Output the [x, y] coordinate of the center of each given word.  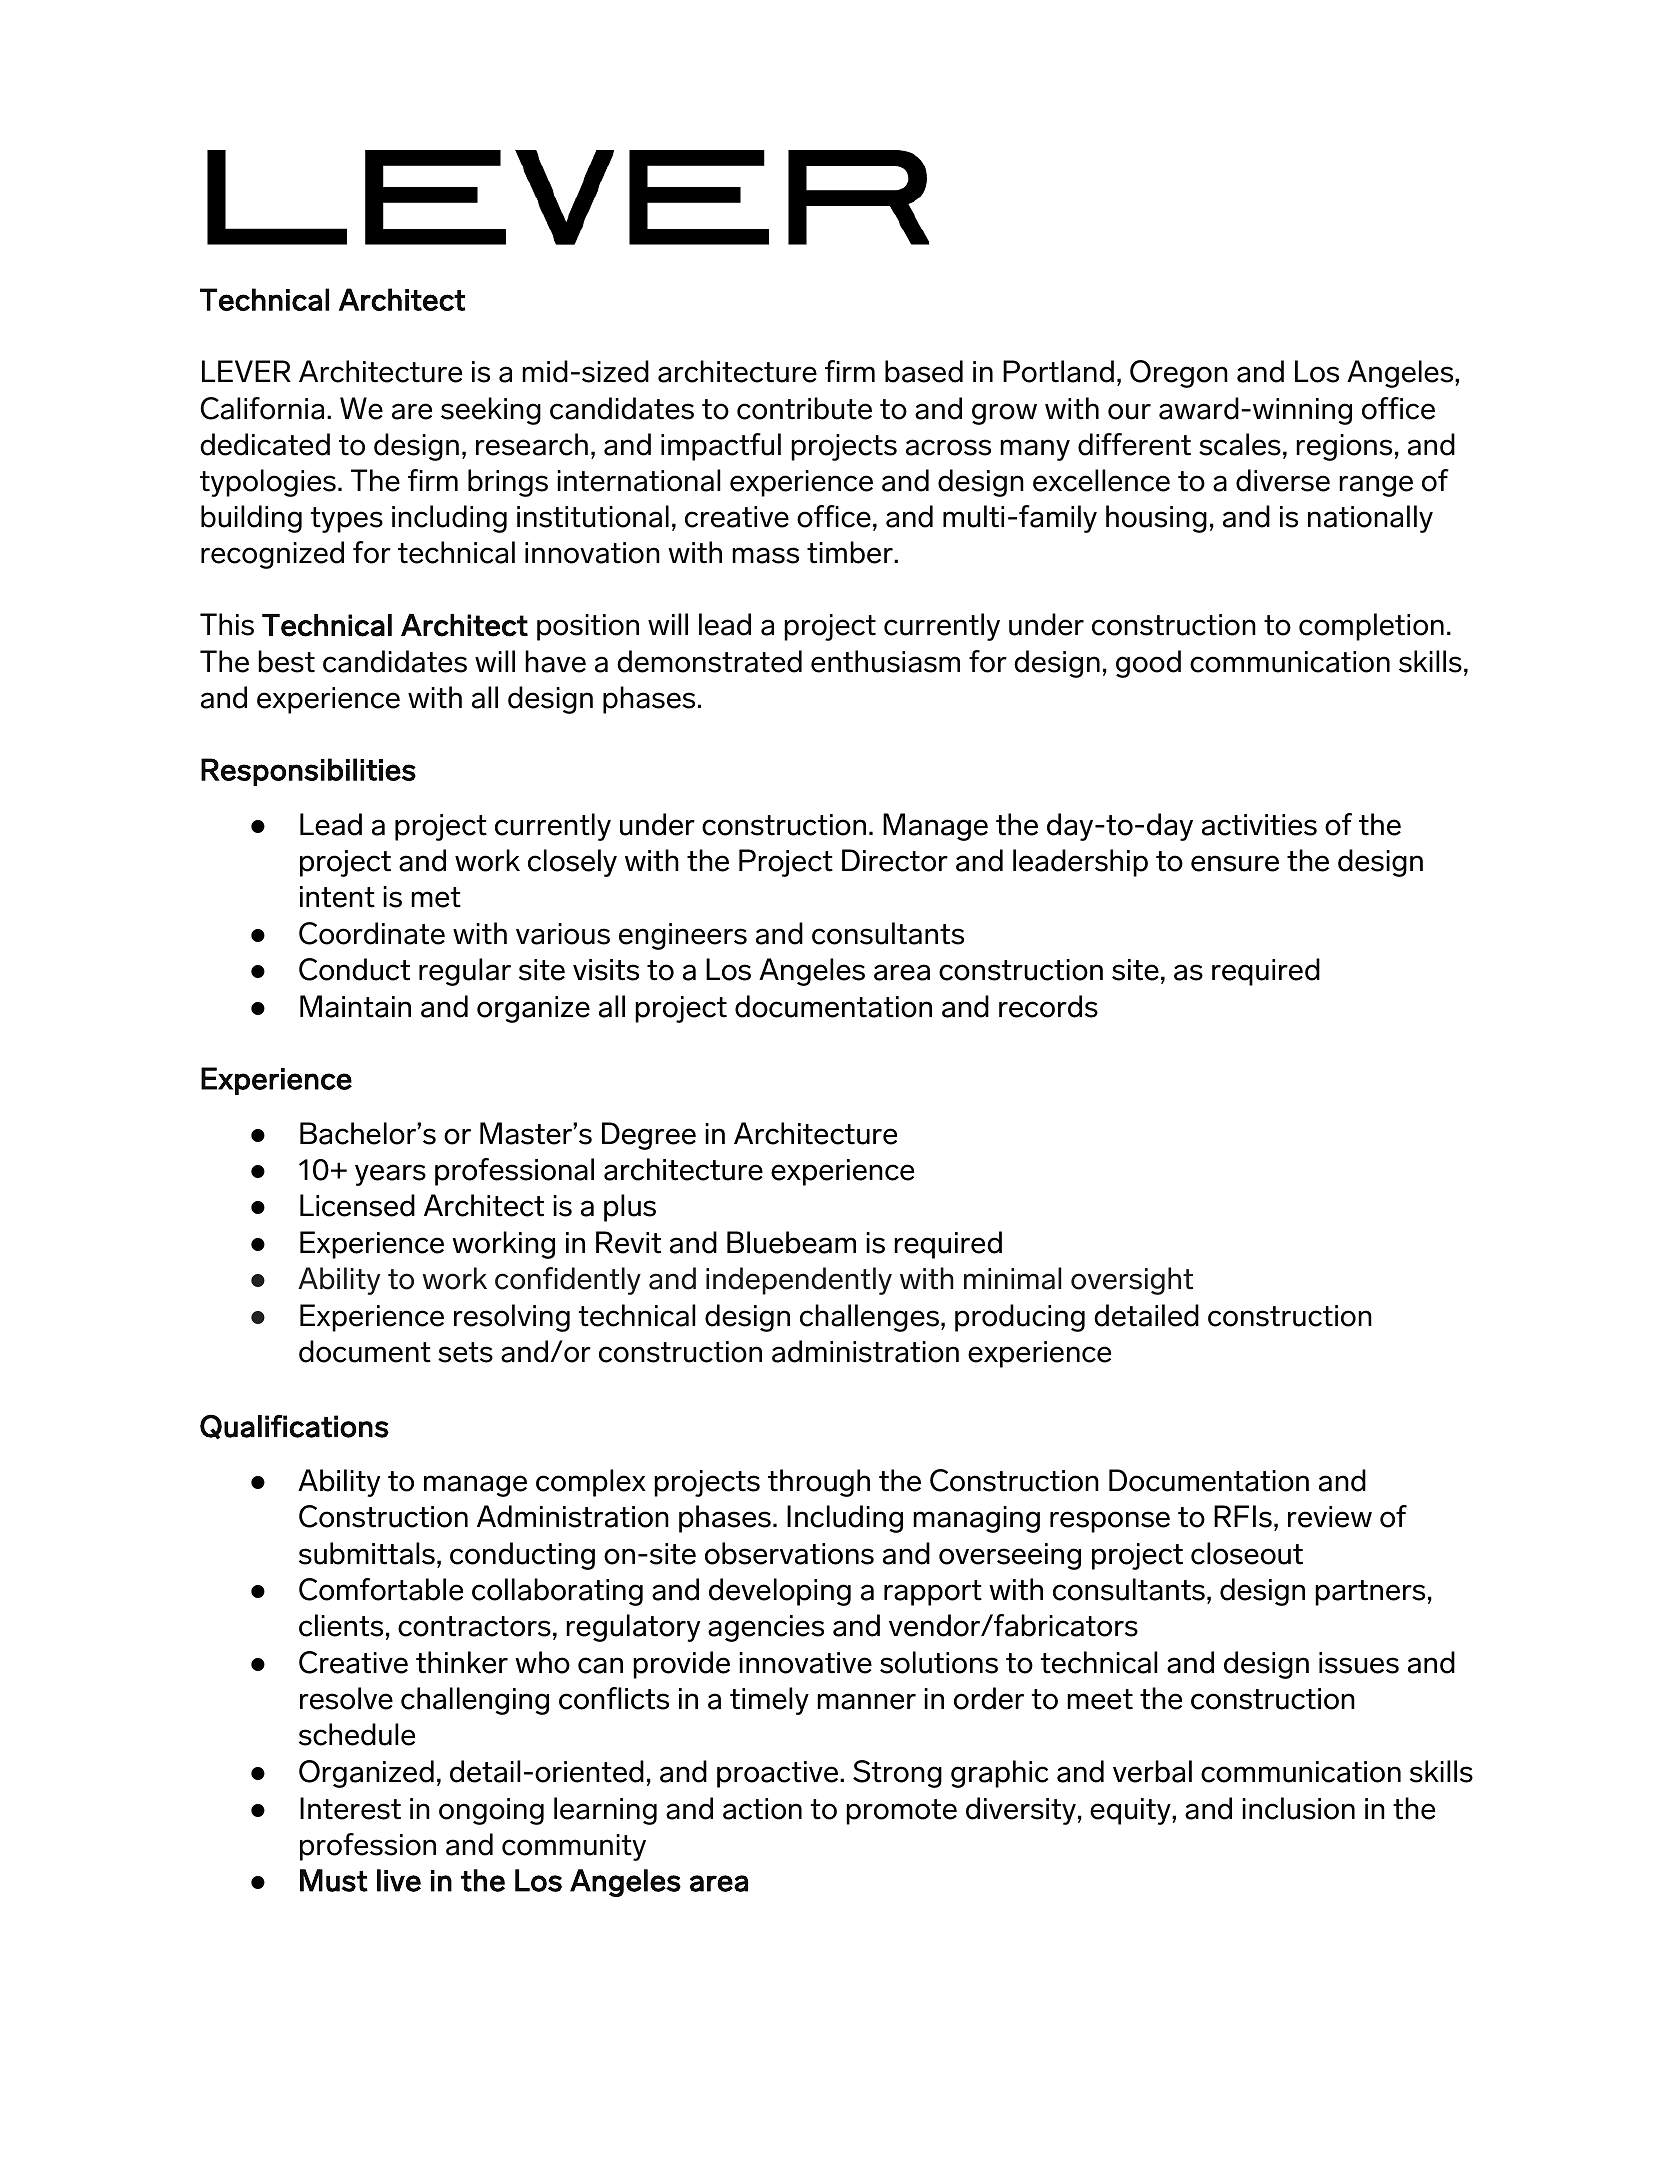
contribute [804, 408]
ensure [1235, 863]
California [262, 408]
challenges [871, 1318]
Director [895, 860]
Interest [350, 1808]
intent [337, 897]
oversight [1132, 1281]
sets [465, 1352]
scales [1240, 444]
